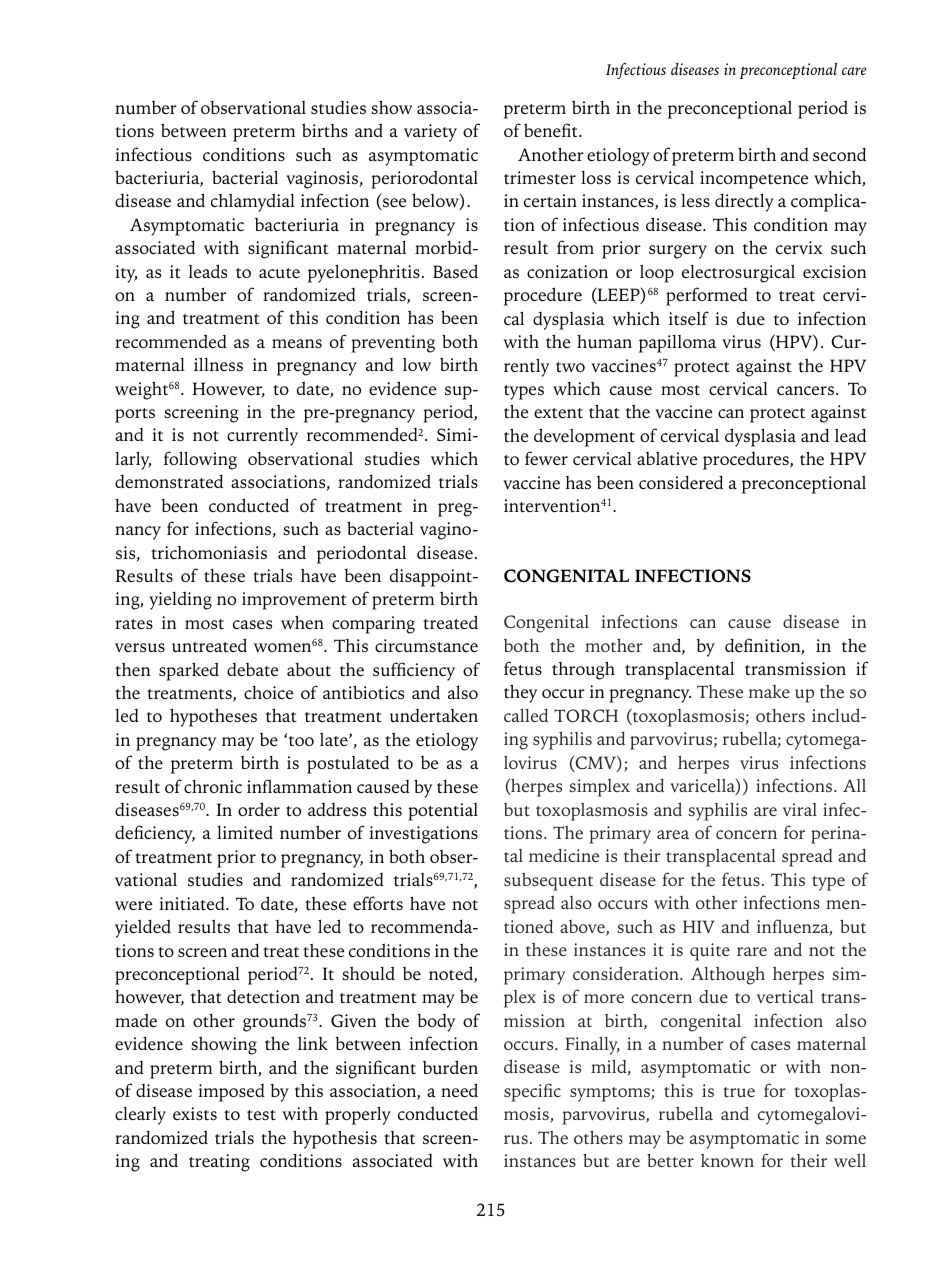 The width and height of the image is (952, 1278). Describe the element at coordinates (213, 787) in the image. I see `chronic` at that location.
